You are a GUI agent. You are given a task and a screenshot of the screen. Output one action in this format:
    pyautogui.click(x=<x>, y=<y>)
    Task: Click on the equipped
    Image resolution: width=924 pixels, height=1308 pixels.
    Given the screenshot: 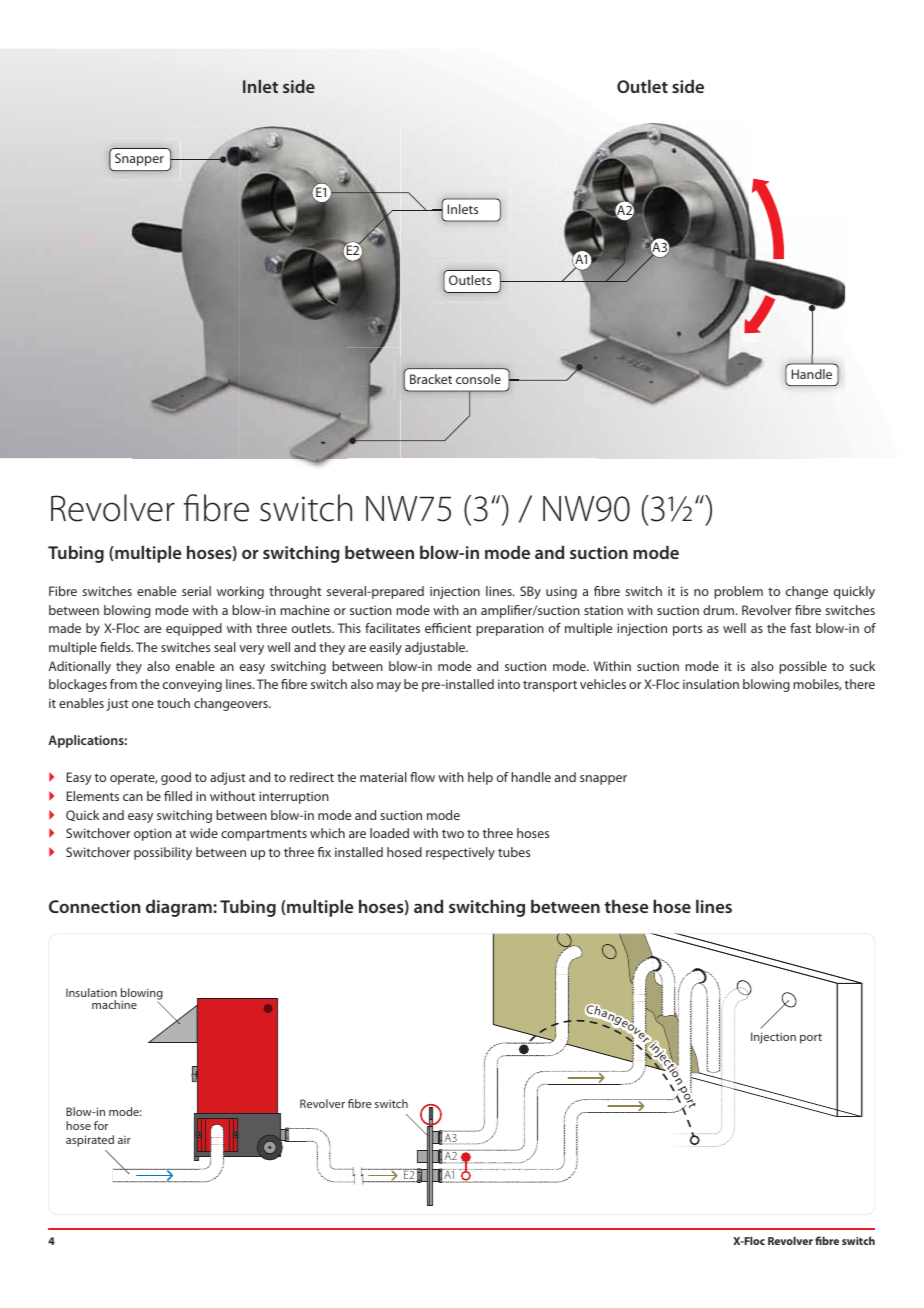 What is the action you would take?
    pyautogui.click(x=194, y=629)
